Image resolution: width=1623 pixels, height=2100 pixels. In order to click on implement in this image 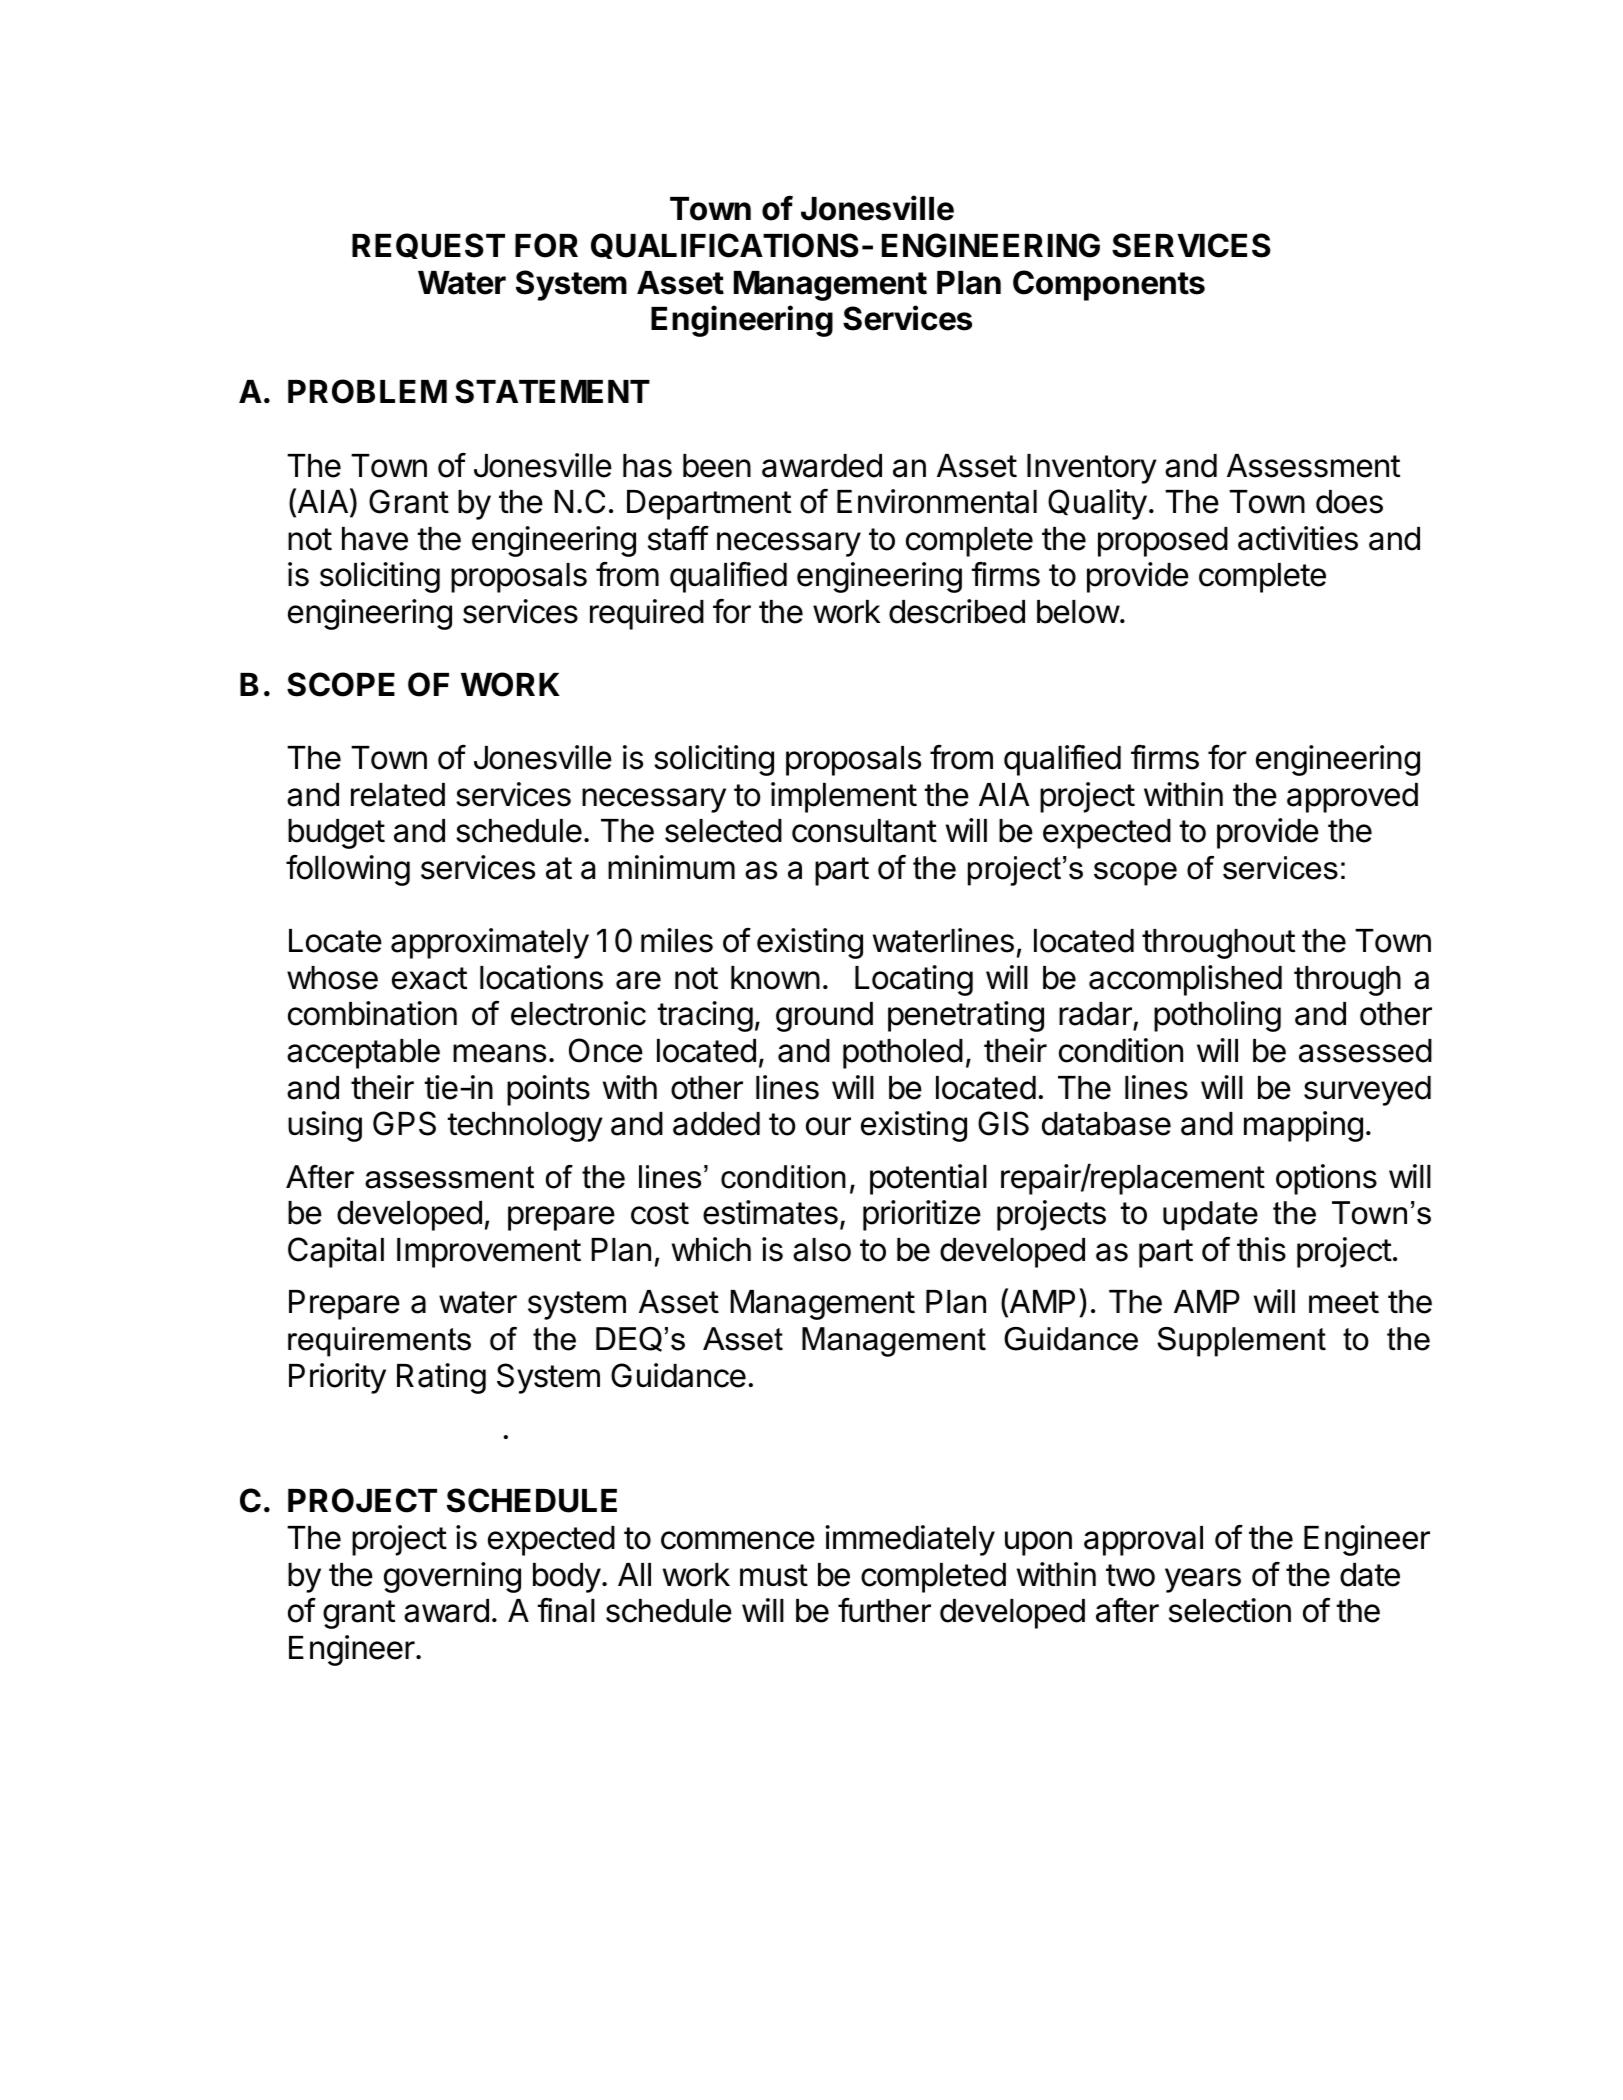, I will do `click(844, 797)`.
